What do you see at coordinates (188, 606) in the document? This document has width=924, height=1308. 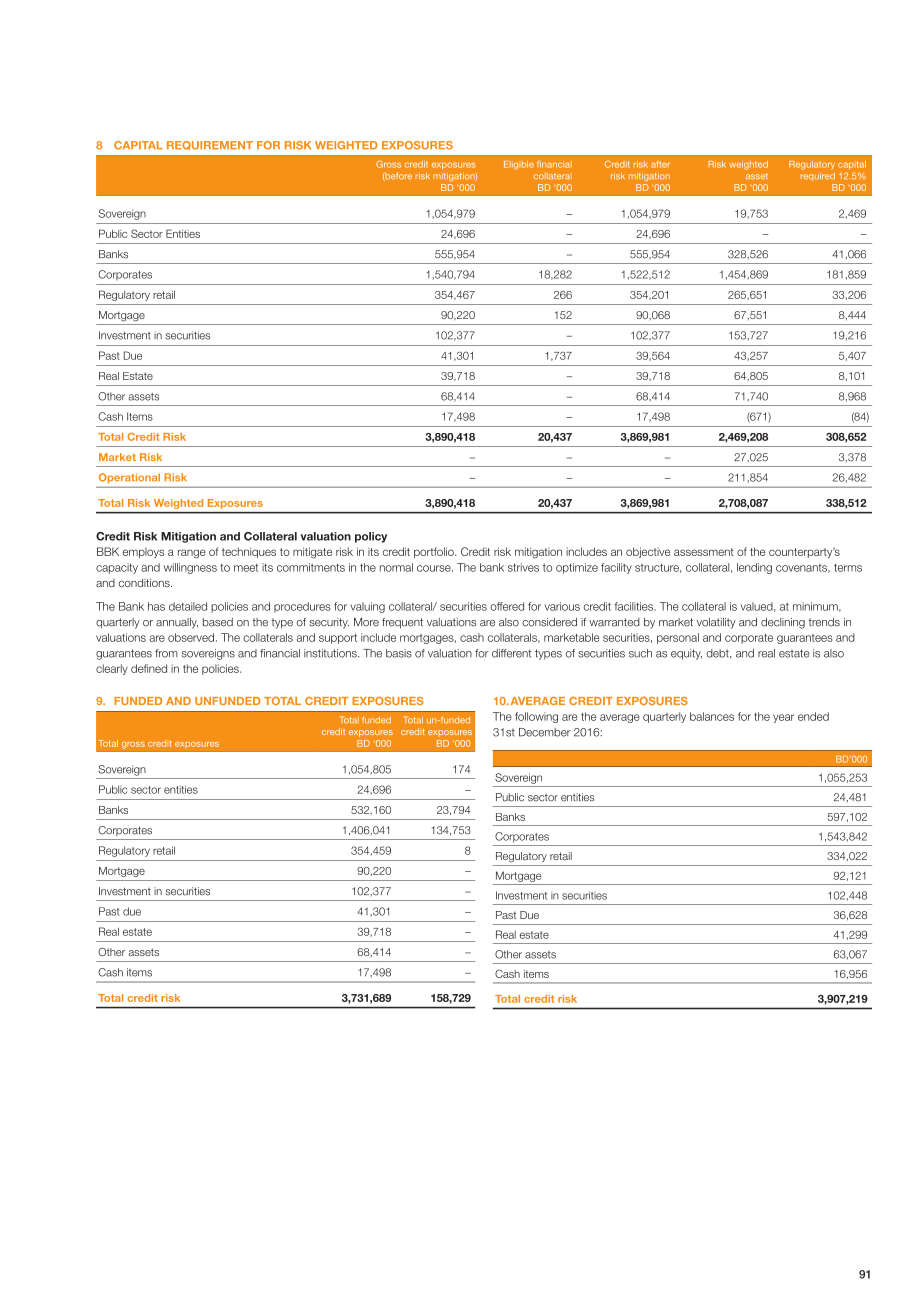 I see `detailed` at bounding box center [188, 606].
